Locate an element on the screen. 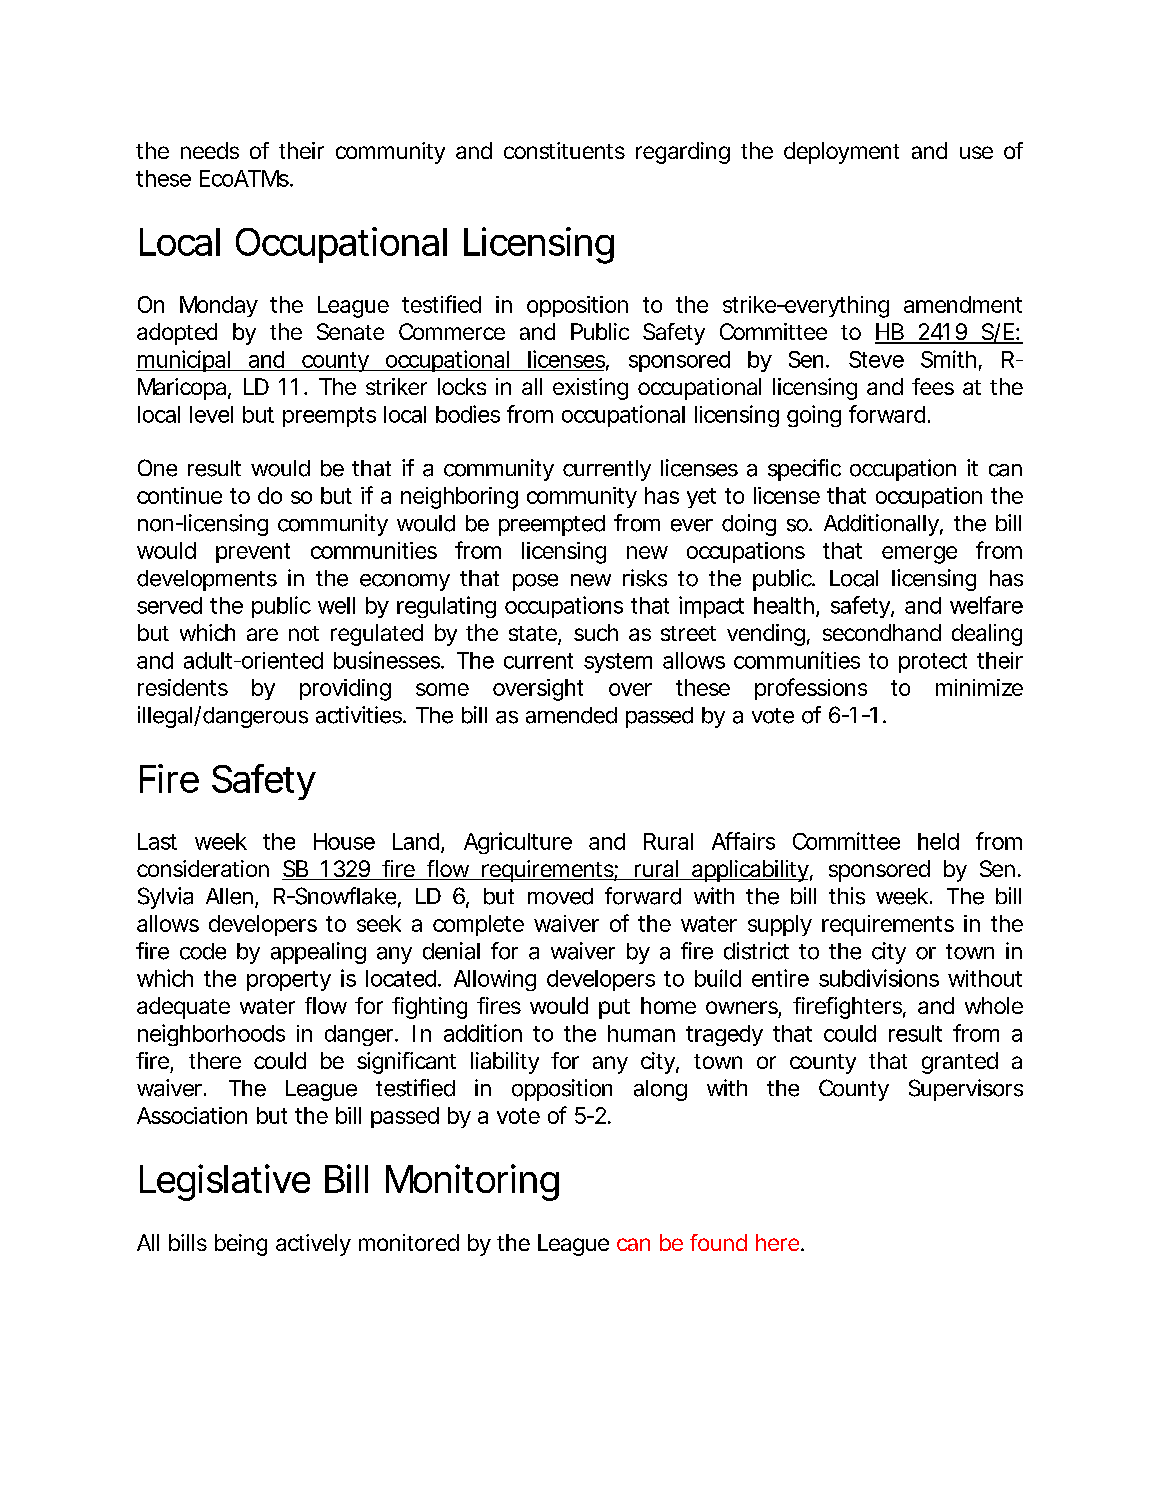 The height and width of the screenshot is (1500, 1159). level is located at coordinates (211, 414).
